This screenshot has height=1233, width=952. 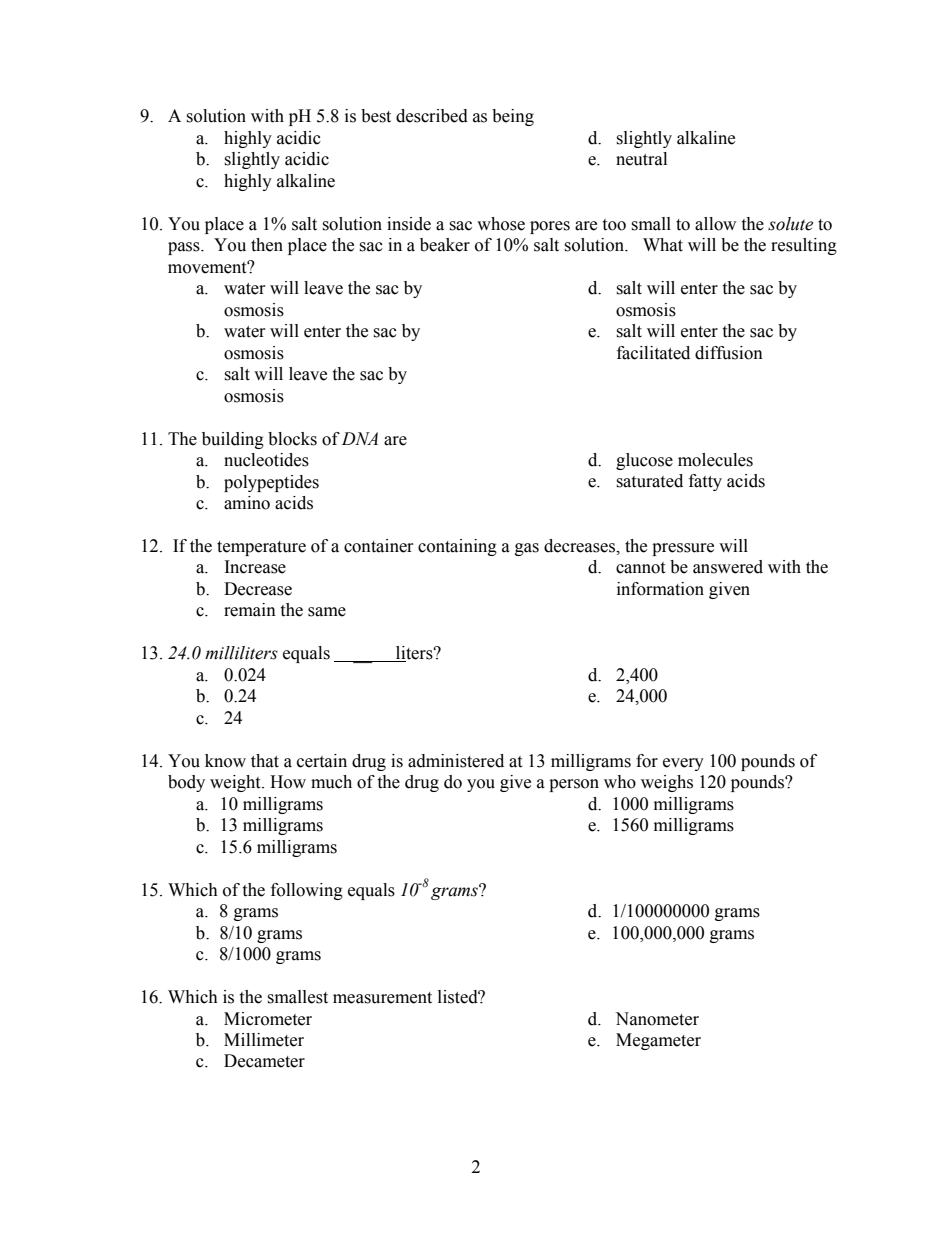 I want to click on polypeptides, so click(x=271, y=483).
